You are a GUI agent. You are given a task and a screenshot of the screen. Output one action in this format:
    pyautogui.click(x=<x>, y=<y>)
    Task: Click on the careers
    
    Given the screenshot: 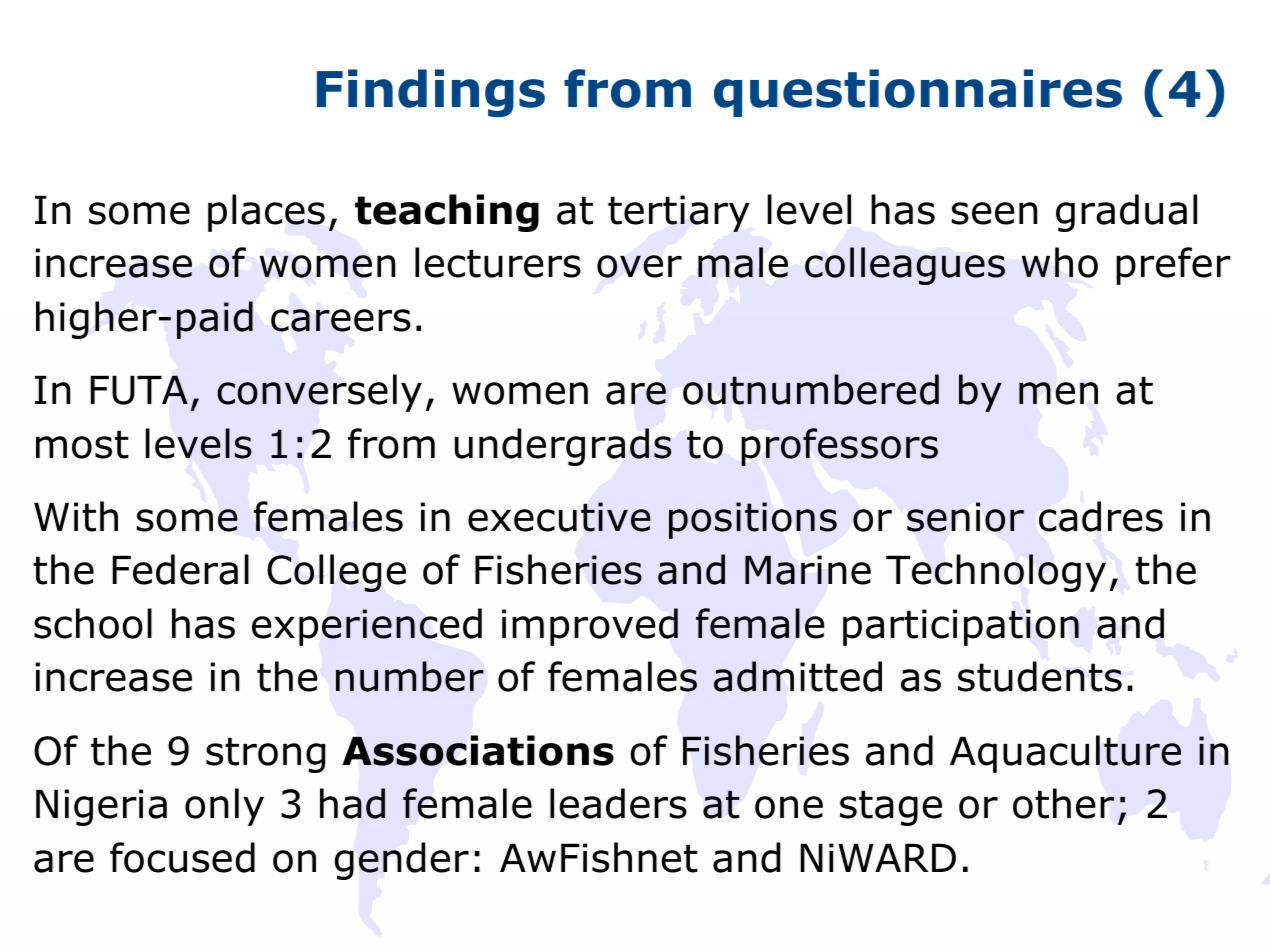 What is the action you would take?
    pyautogui.click(x=341, y=320)
